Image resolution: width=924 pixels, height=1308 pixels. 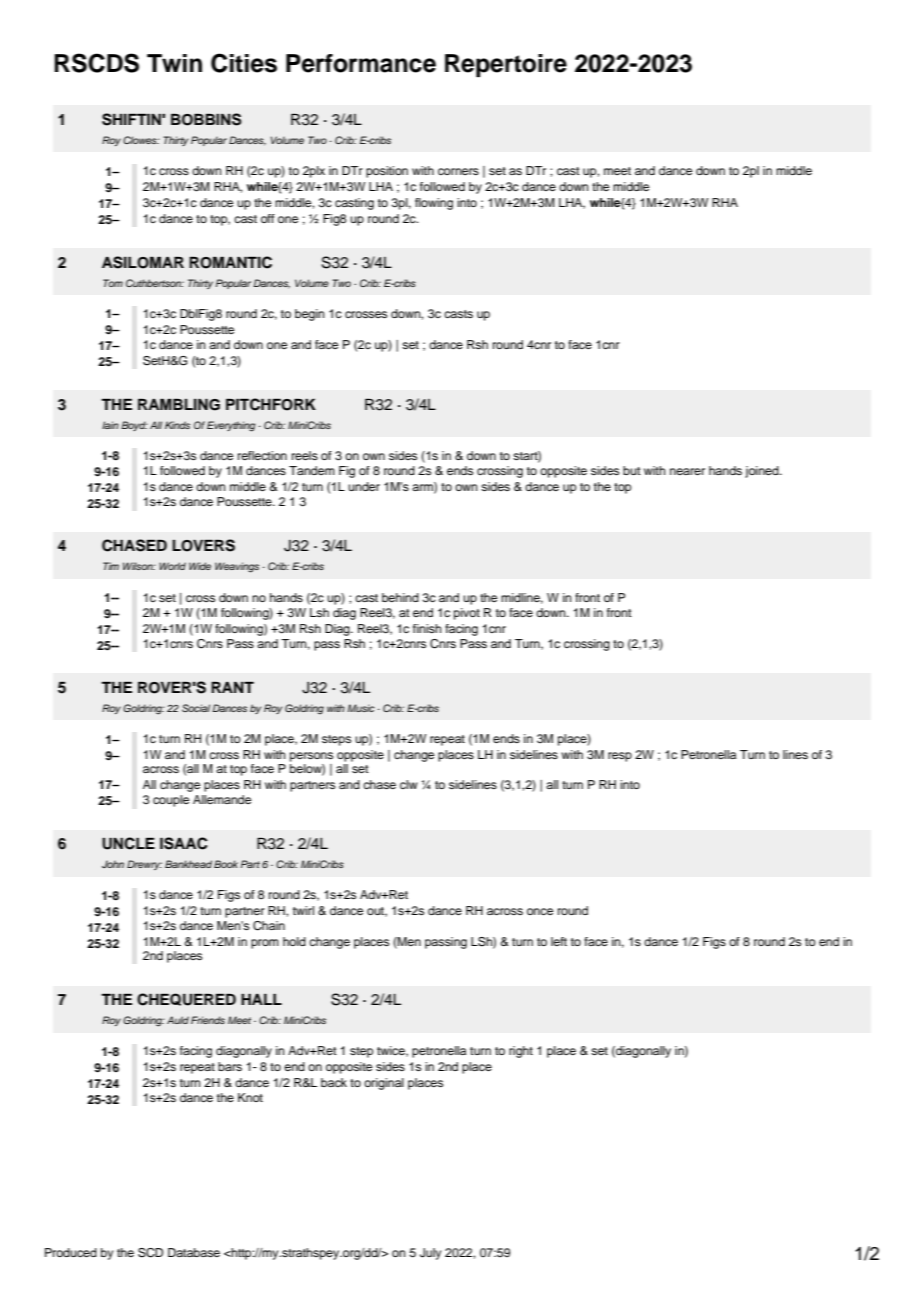 What do you see at coordinates (364, 486) in the document?
I see `under` at bounding box center [364, 486].
